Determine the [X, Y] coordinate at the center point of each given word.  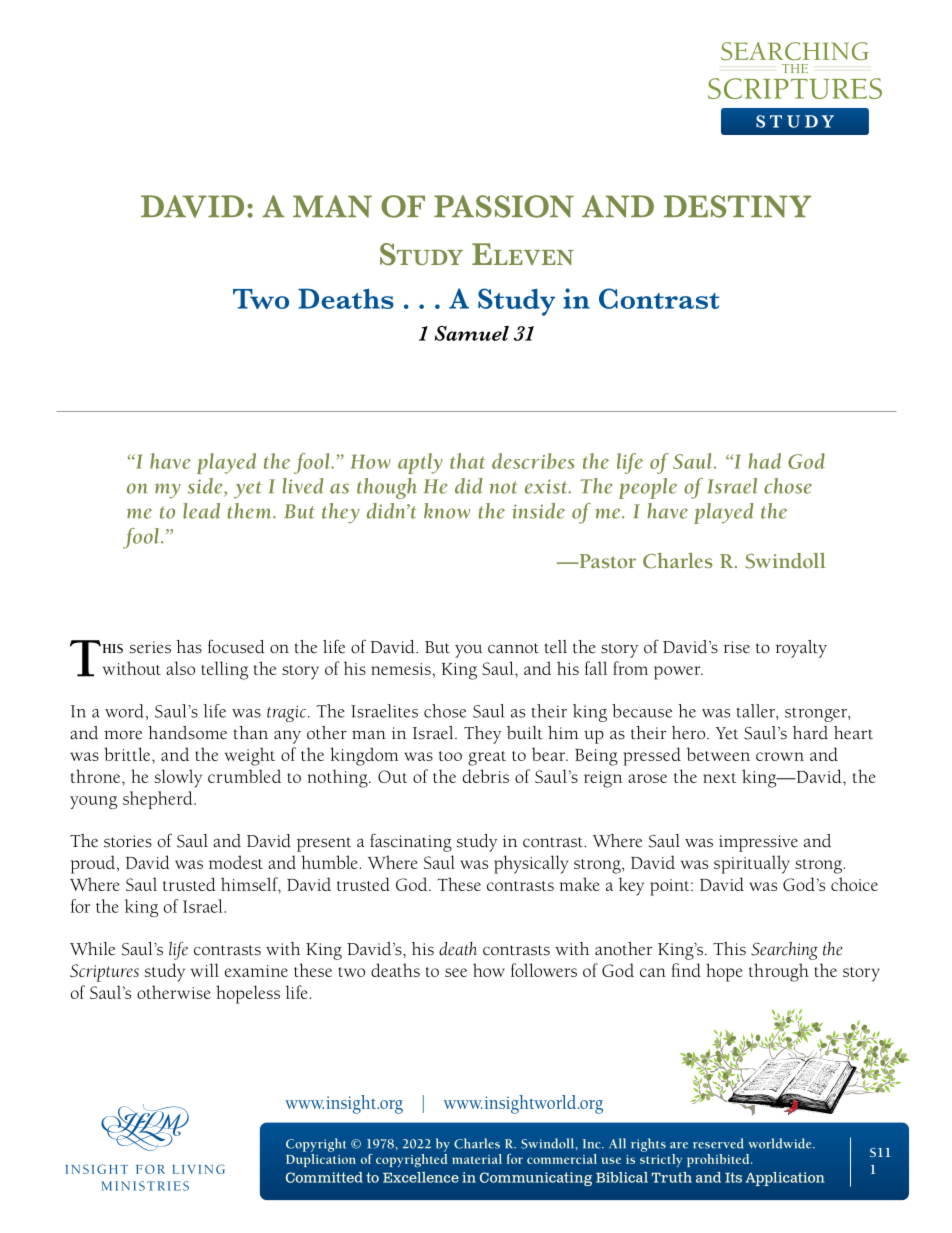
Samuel [472, 333]
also [180, 668]
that [467, 461]
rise [736, 647]
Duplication [321, 1159]
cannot [513, 648]
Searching [784, 951]
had [764, 461]
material [477, 1159]
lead [201, 511]
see [456, 972]
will [205, 970]
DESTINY [737, 206]
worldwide [781, 1143]
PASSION [504, 206]
